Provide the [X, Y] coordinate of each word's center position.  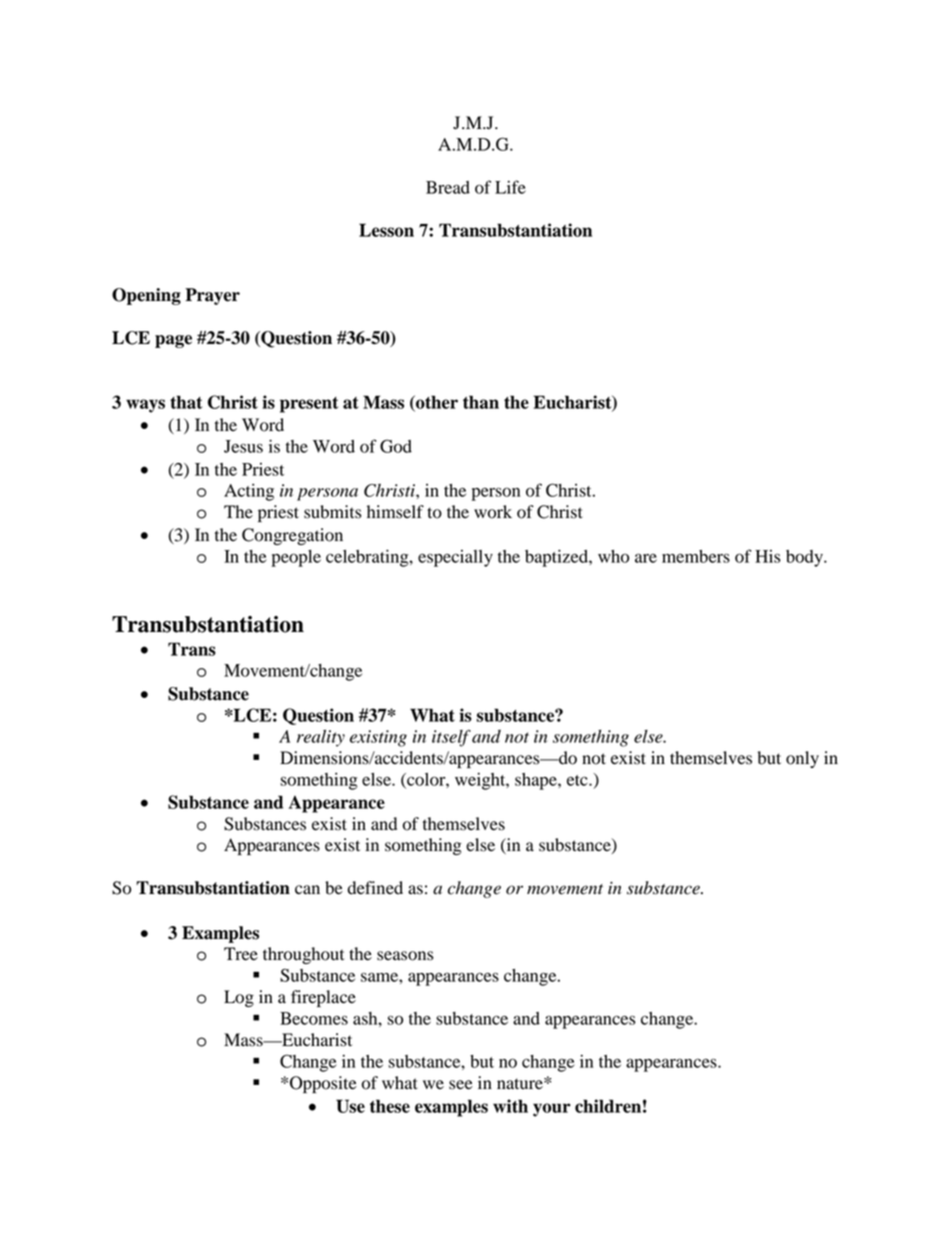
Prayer [212, 296]
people [296, 558]
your [552, 1110]
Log [239, 998]
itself [451, 738]
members [696, 556]
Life [510, 187]
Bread [448, 187]
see [461, 1085]
